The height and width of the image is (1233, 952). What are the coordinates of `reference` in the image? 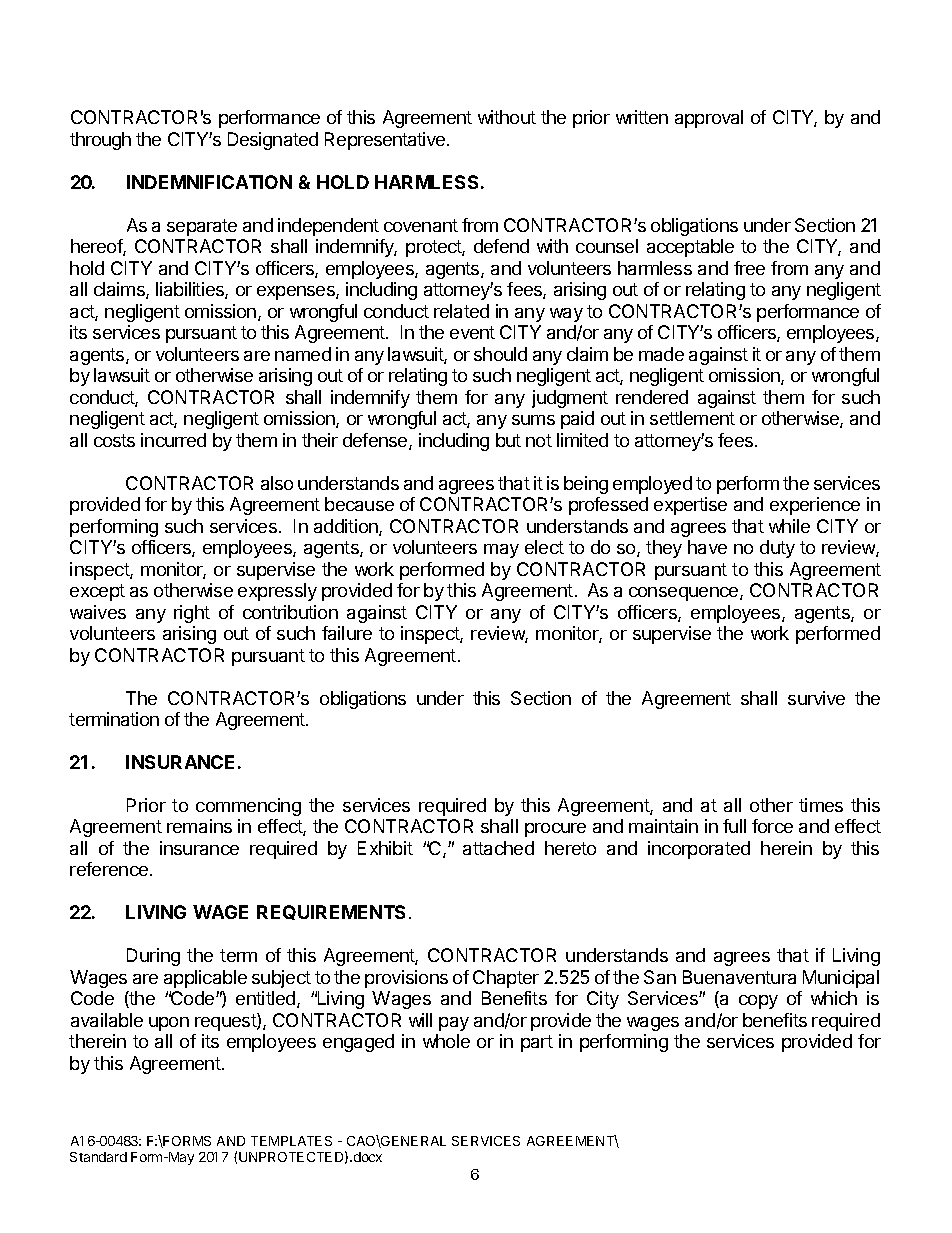 It's located at (110, 869).
